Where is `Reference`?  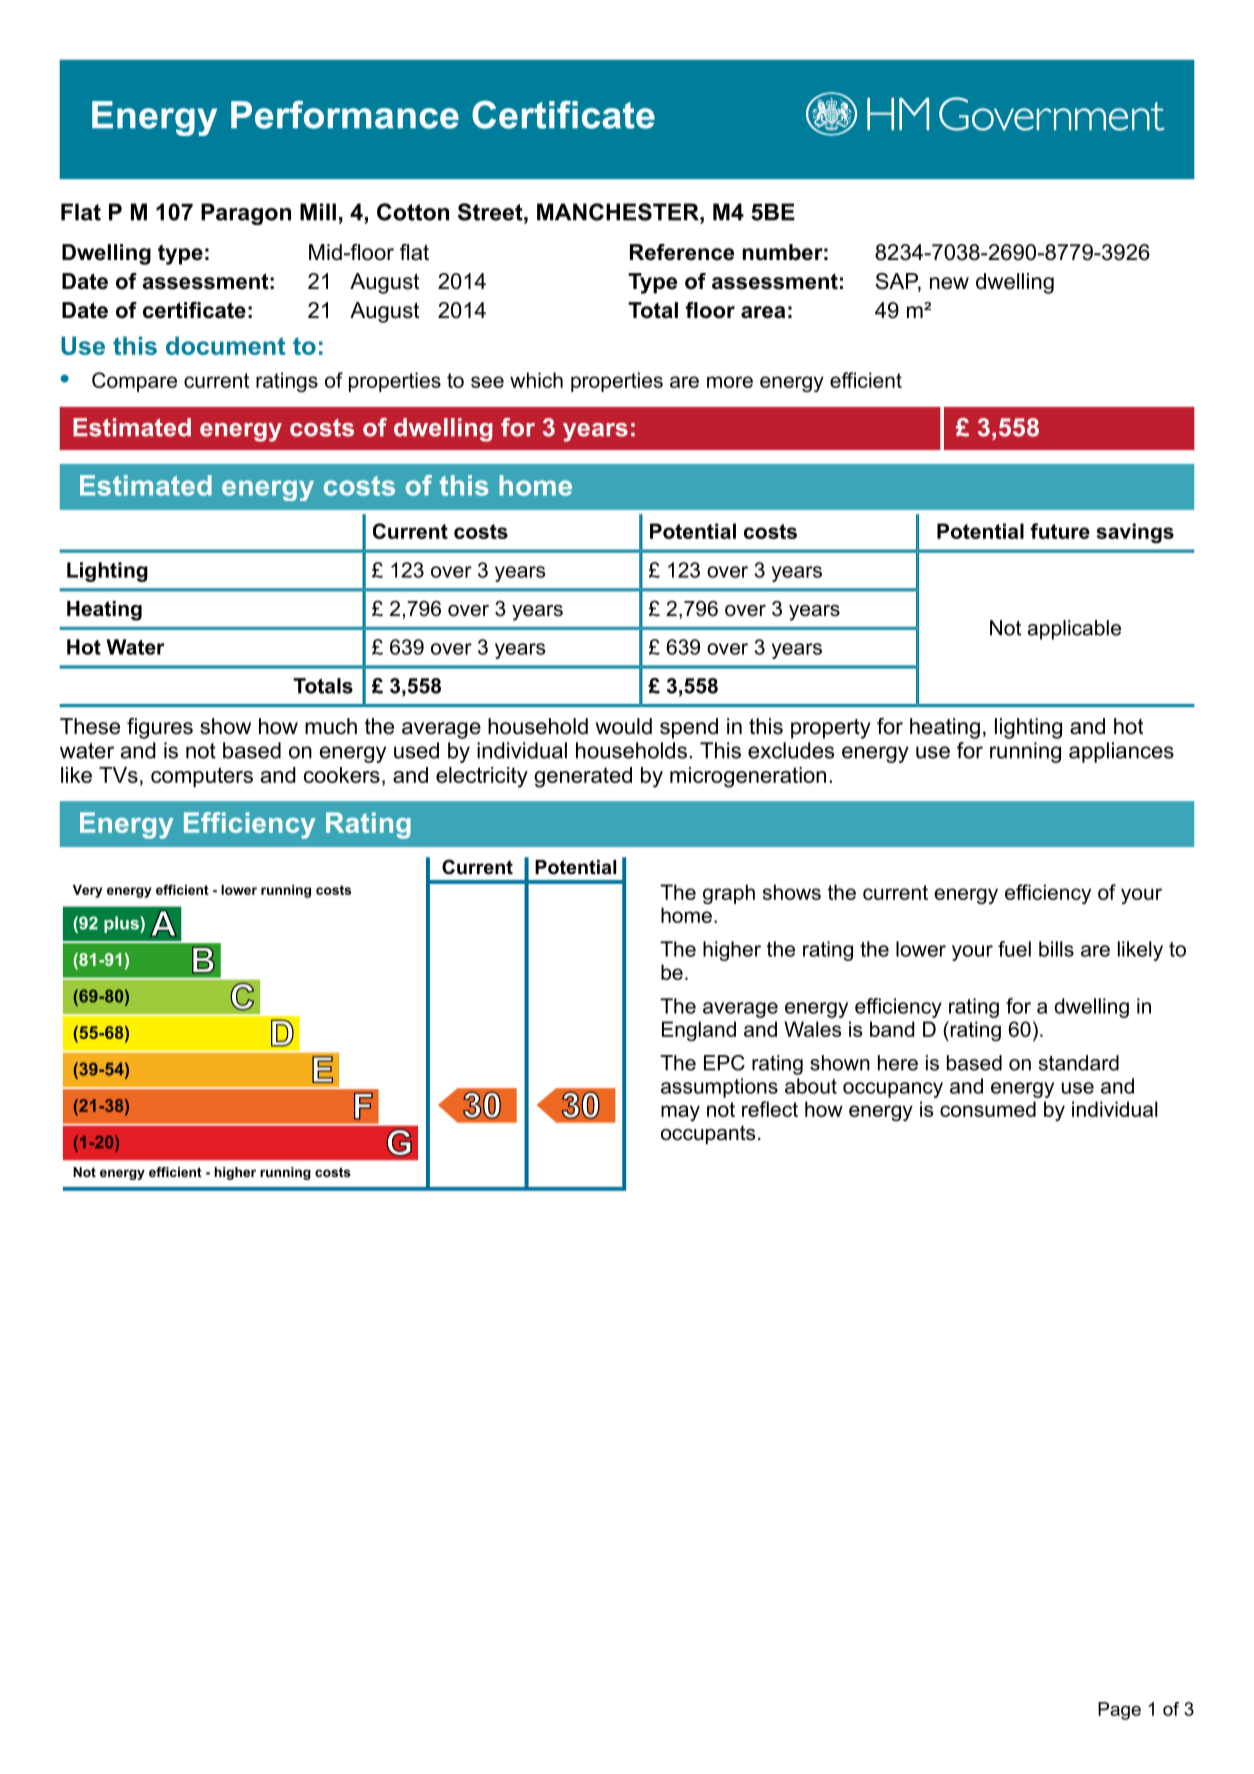
Reference is located at coordinates (682, 252).
